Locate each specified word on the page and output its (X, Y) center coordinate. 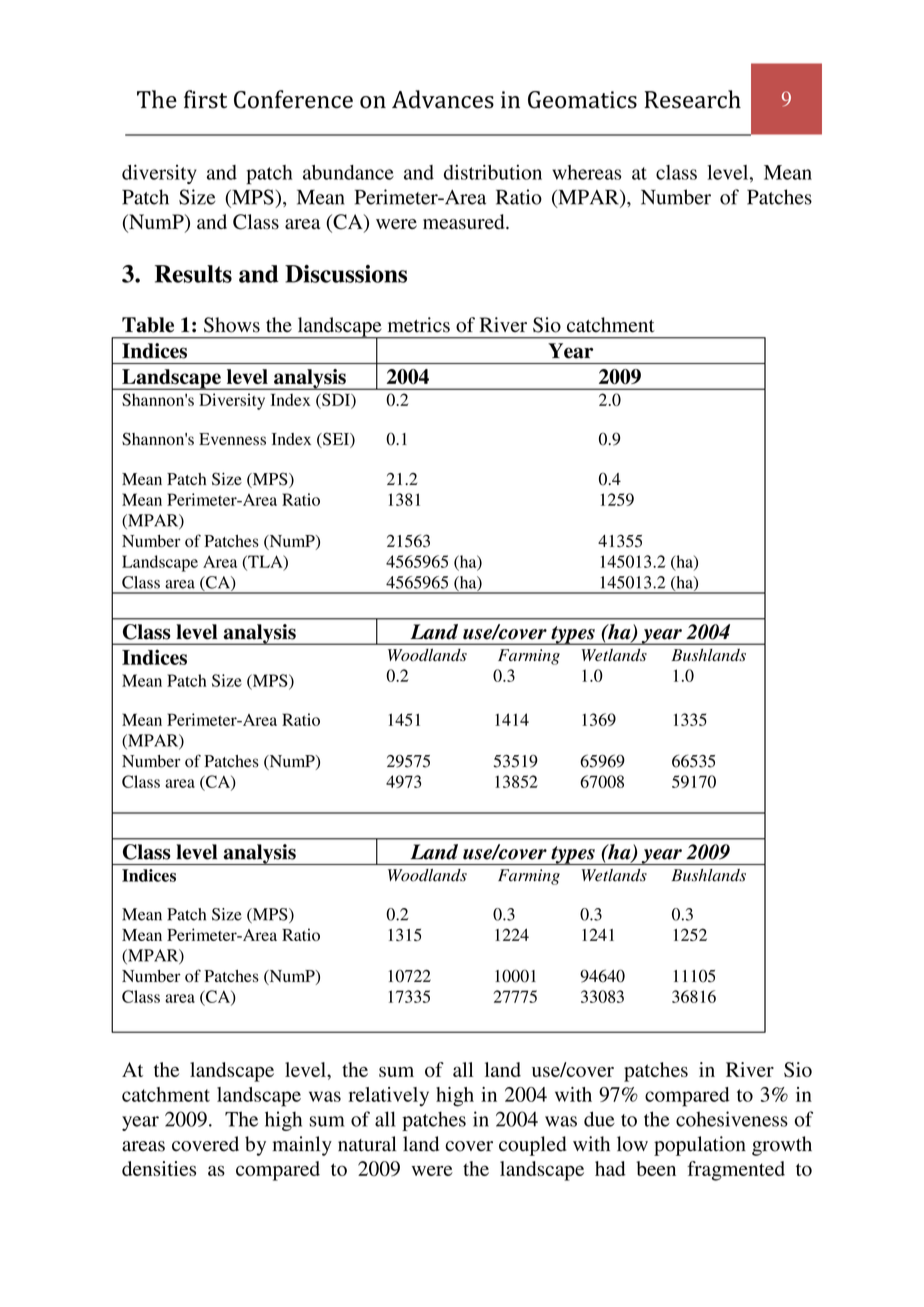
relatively (388, 1097)
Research (693, 99)
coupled (532, 1146)
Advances (443, 99)
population (700, 1146)
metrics (419, 325)
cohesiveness (732, 1119)
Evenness (232, 439)
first (205, 99)
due (599, 1119)
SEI (336, 440)
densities (159, 1168)
